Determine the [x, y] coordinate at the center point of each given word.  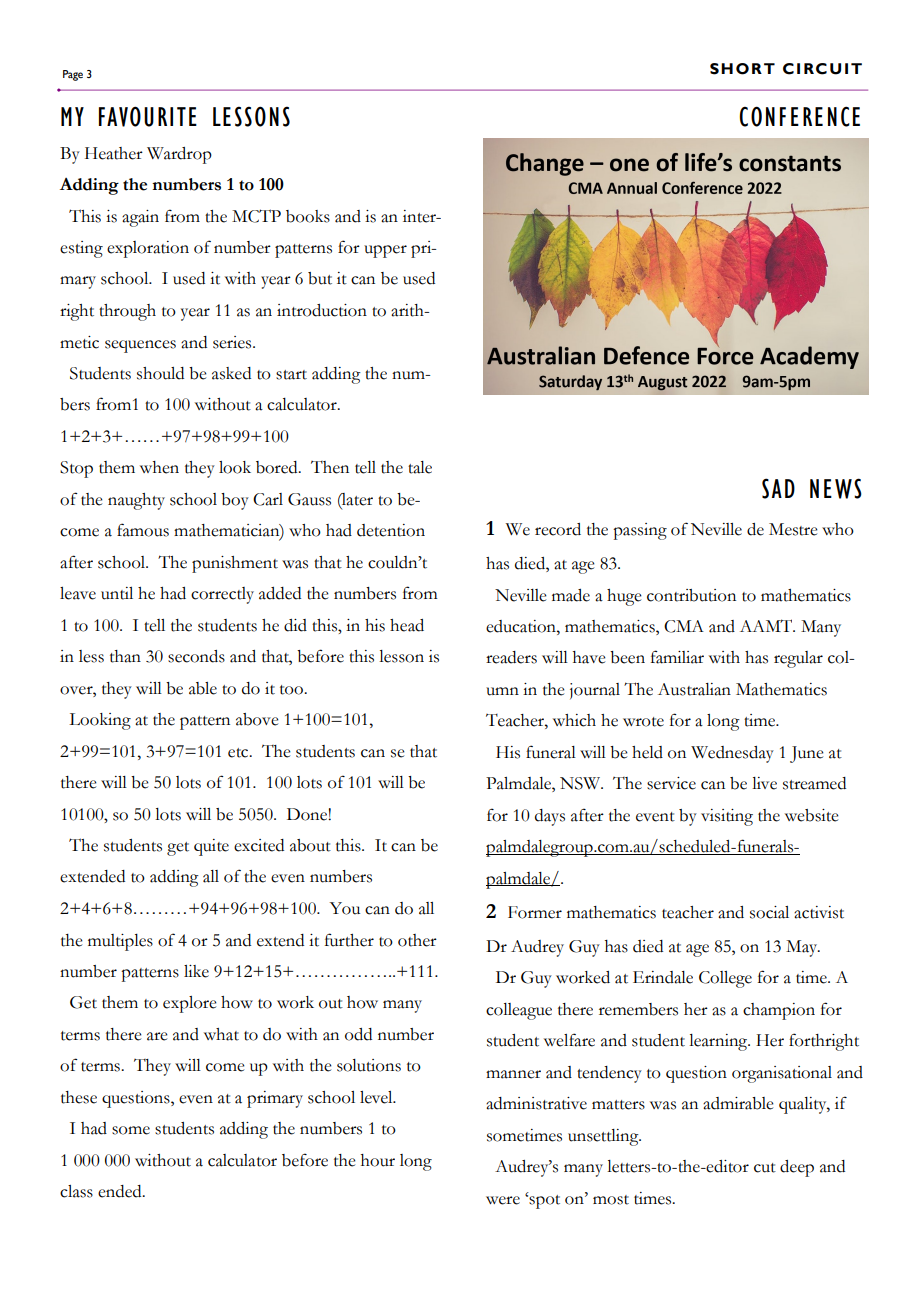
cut [765, 1168]
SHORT [742, 69]
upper [385, 251]
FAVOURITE [148, 116]
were [503, 1200]
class [76, 1191]
